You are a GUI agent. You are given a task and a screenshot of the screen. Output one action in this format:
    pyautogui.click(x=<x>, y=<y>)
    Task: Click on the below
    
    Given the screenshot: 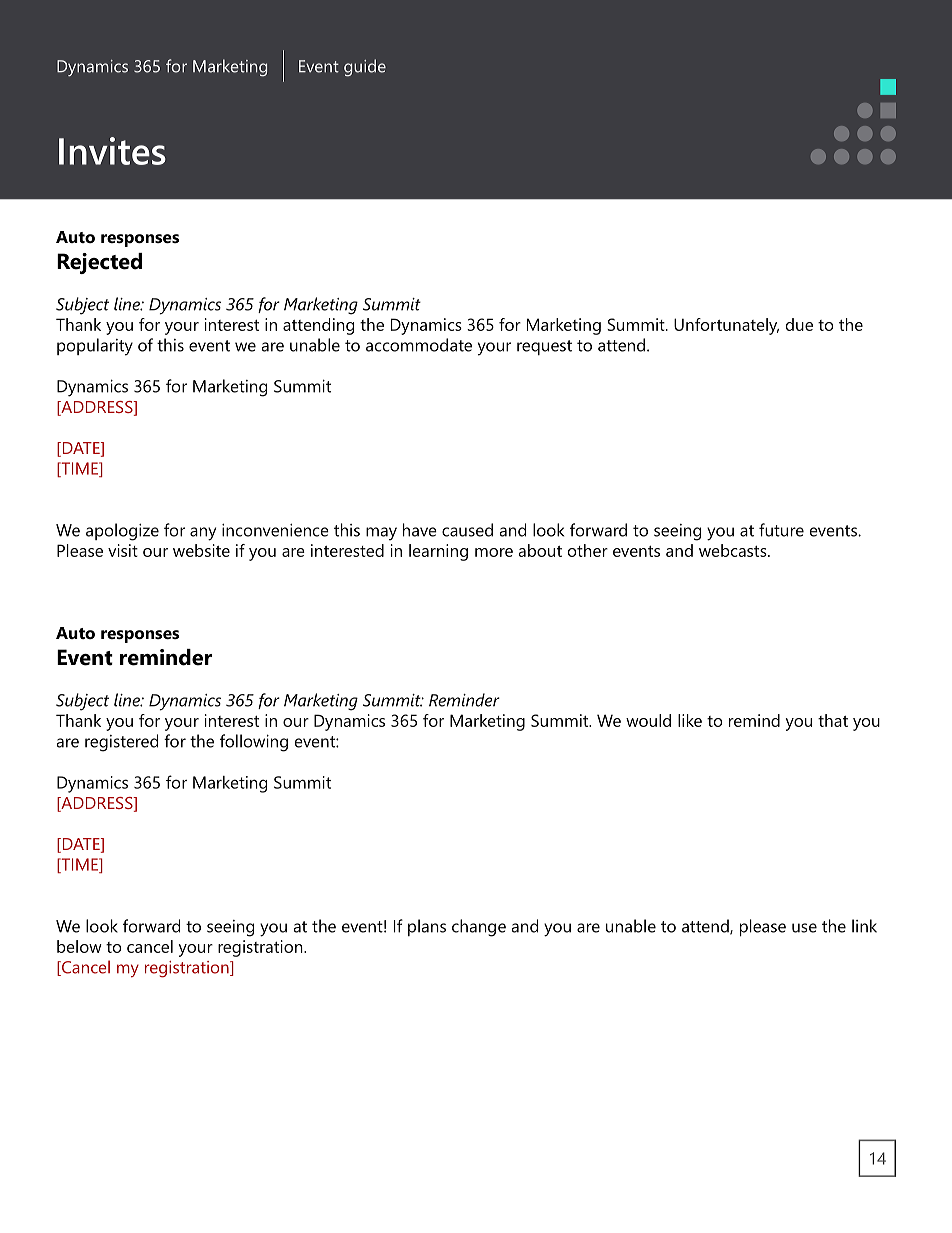 What is the action you would take?
    pyautogui.click(x=79, y=946)
